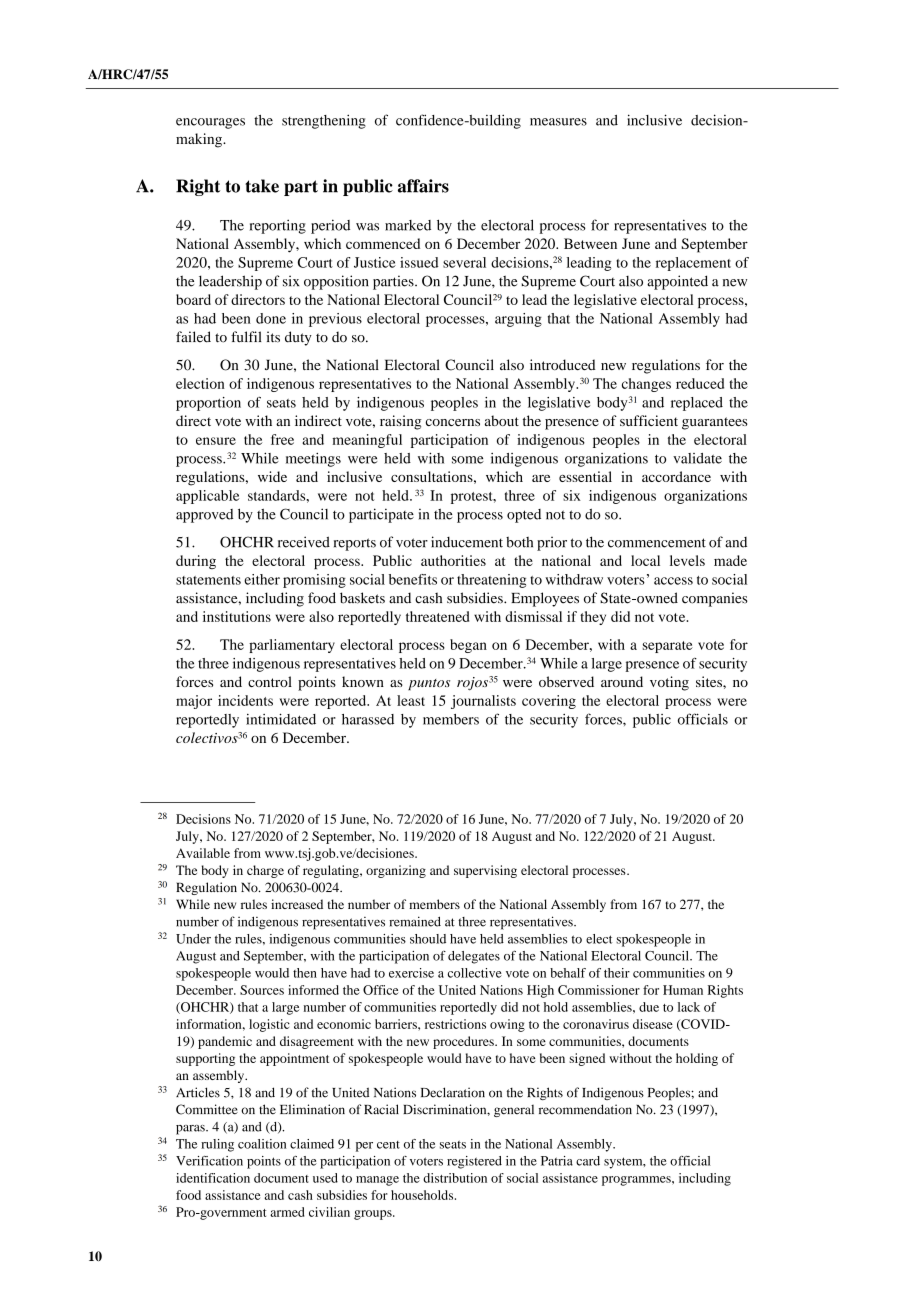 The width and height of the document is (924, 1308). I want to click on voting, so click(669, 683).
